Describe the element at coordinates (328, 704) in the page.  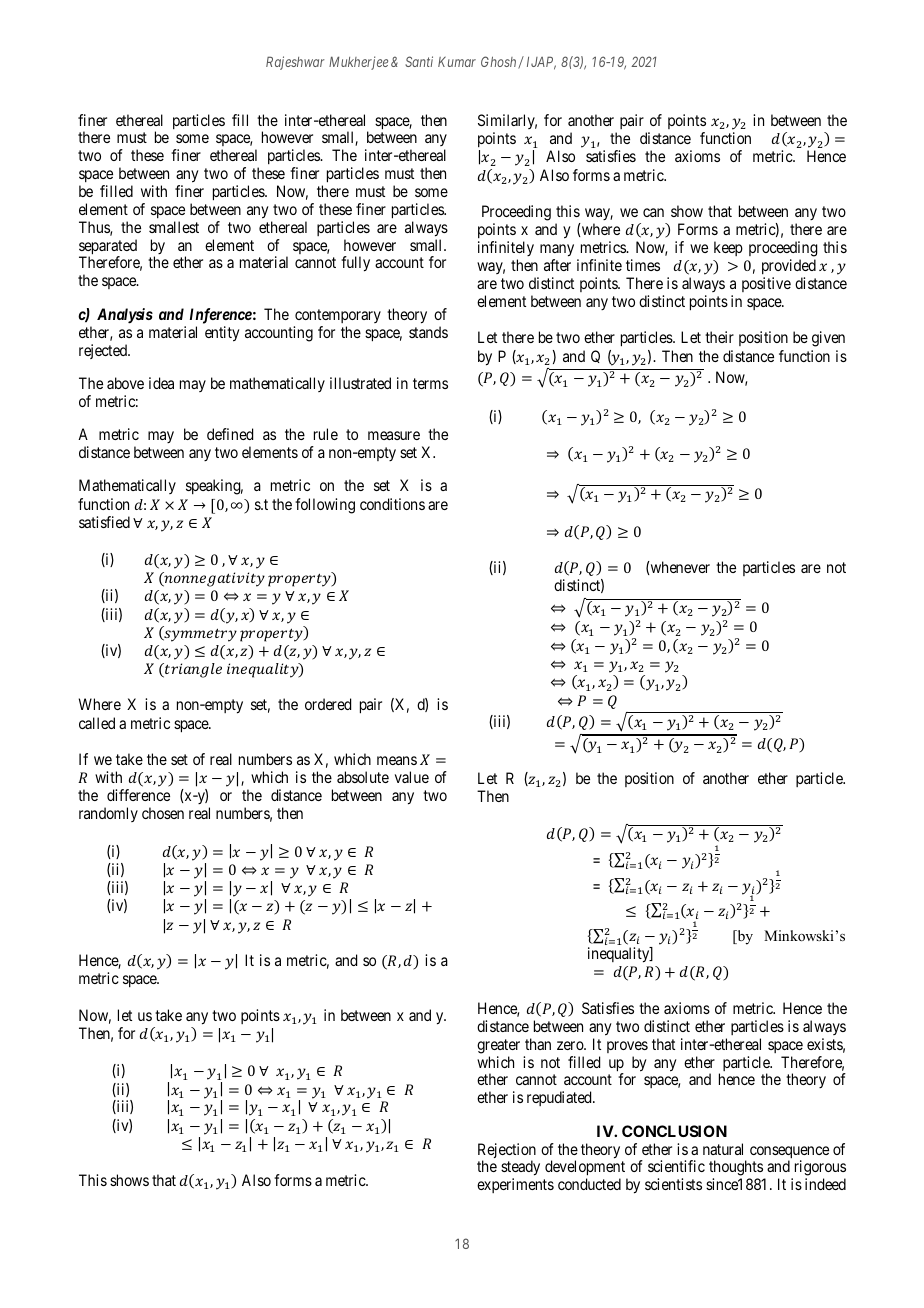
I see `ordered` at that location.
